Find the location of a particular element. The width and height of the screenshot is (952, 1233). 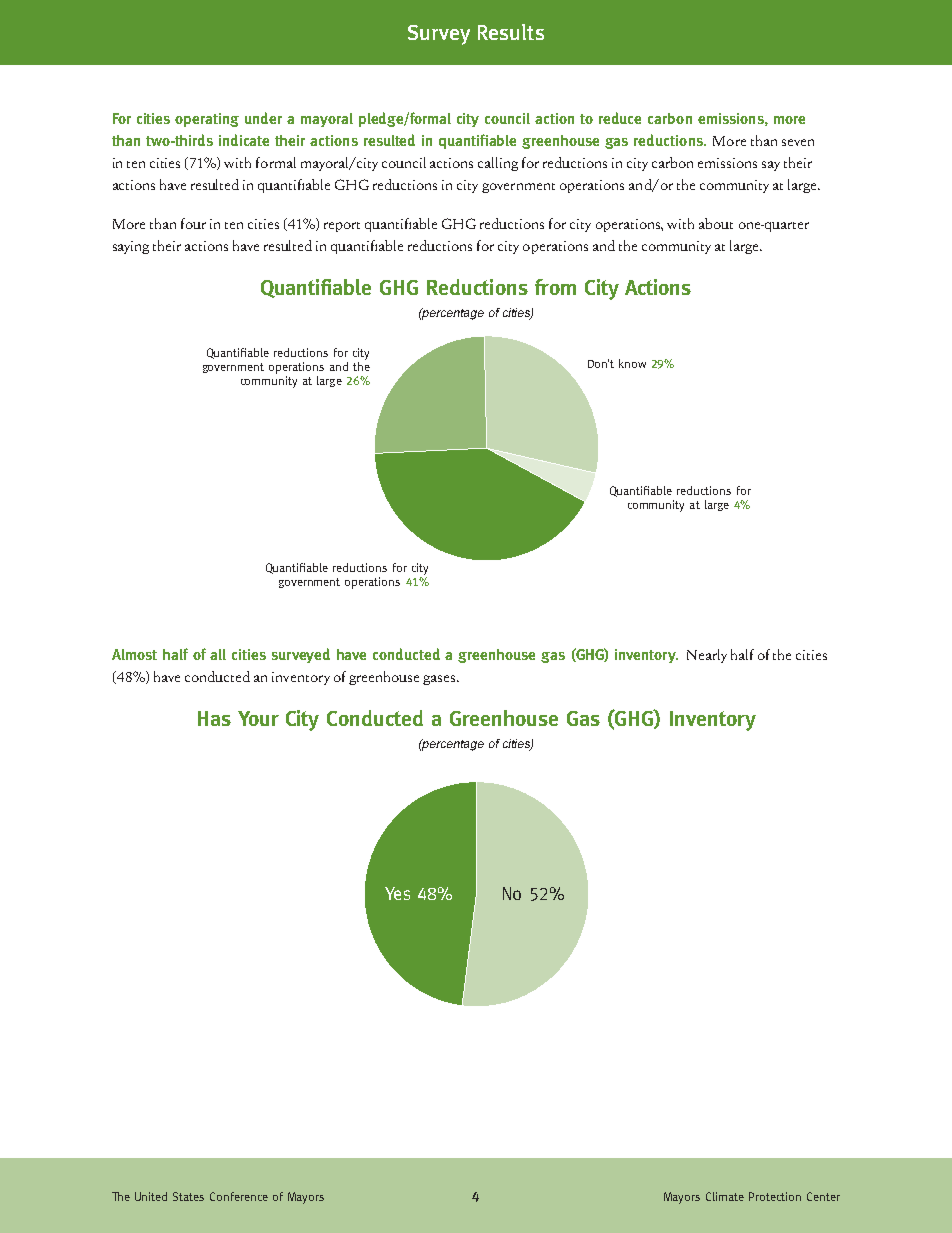

gases is located at coordinates (440, 680).
